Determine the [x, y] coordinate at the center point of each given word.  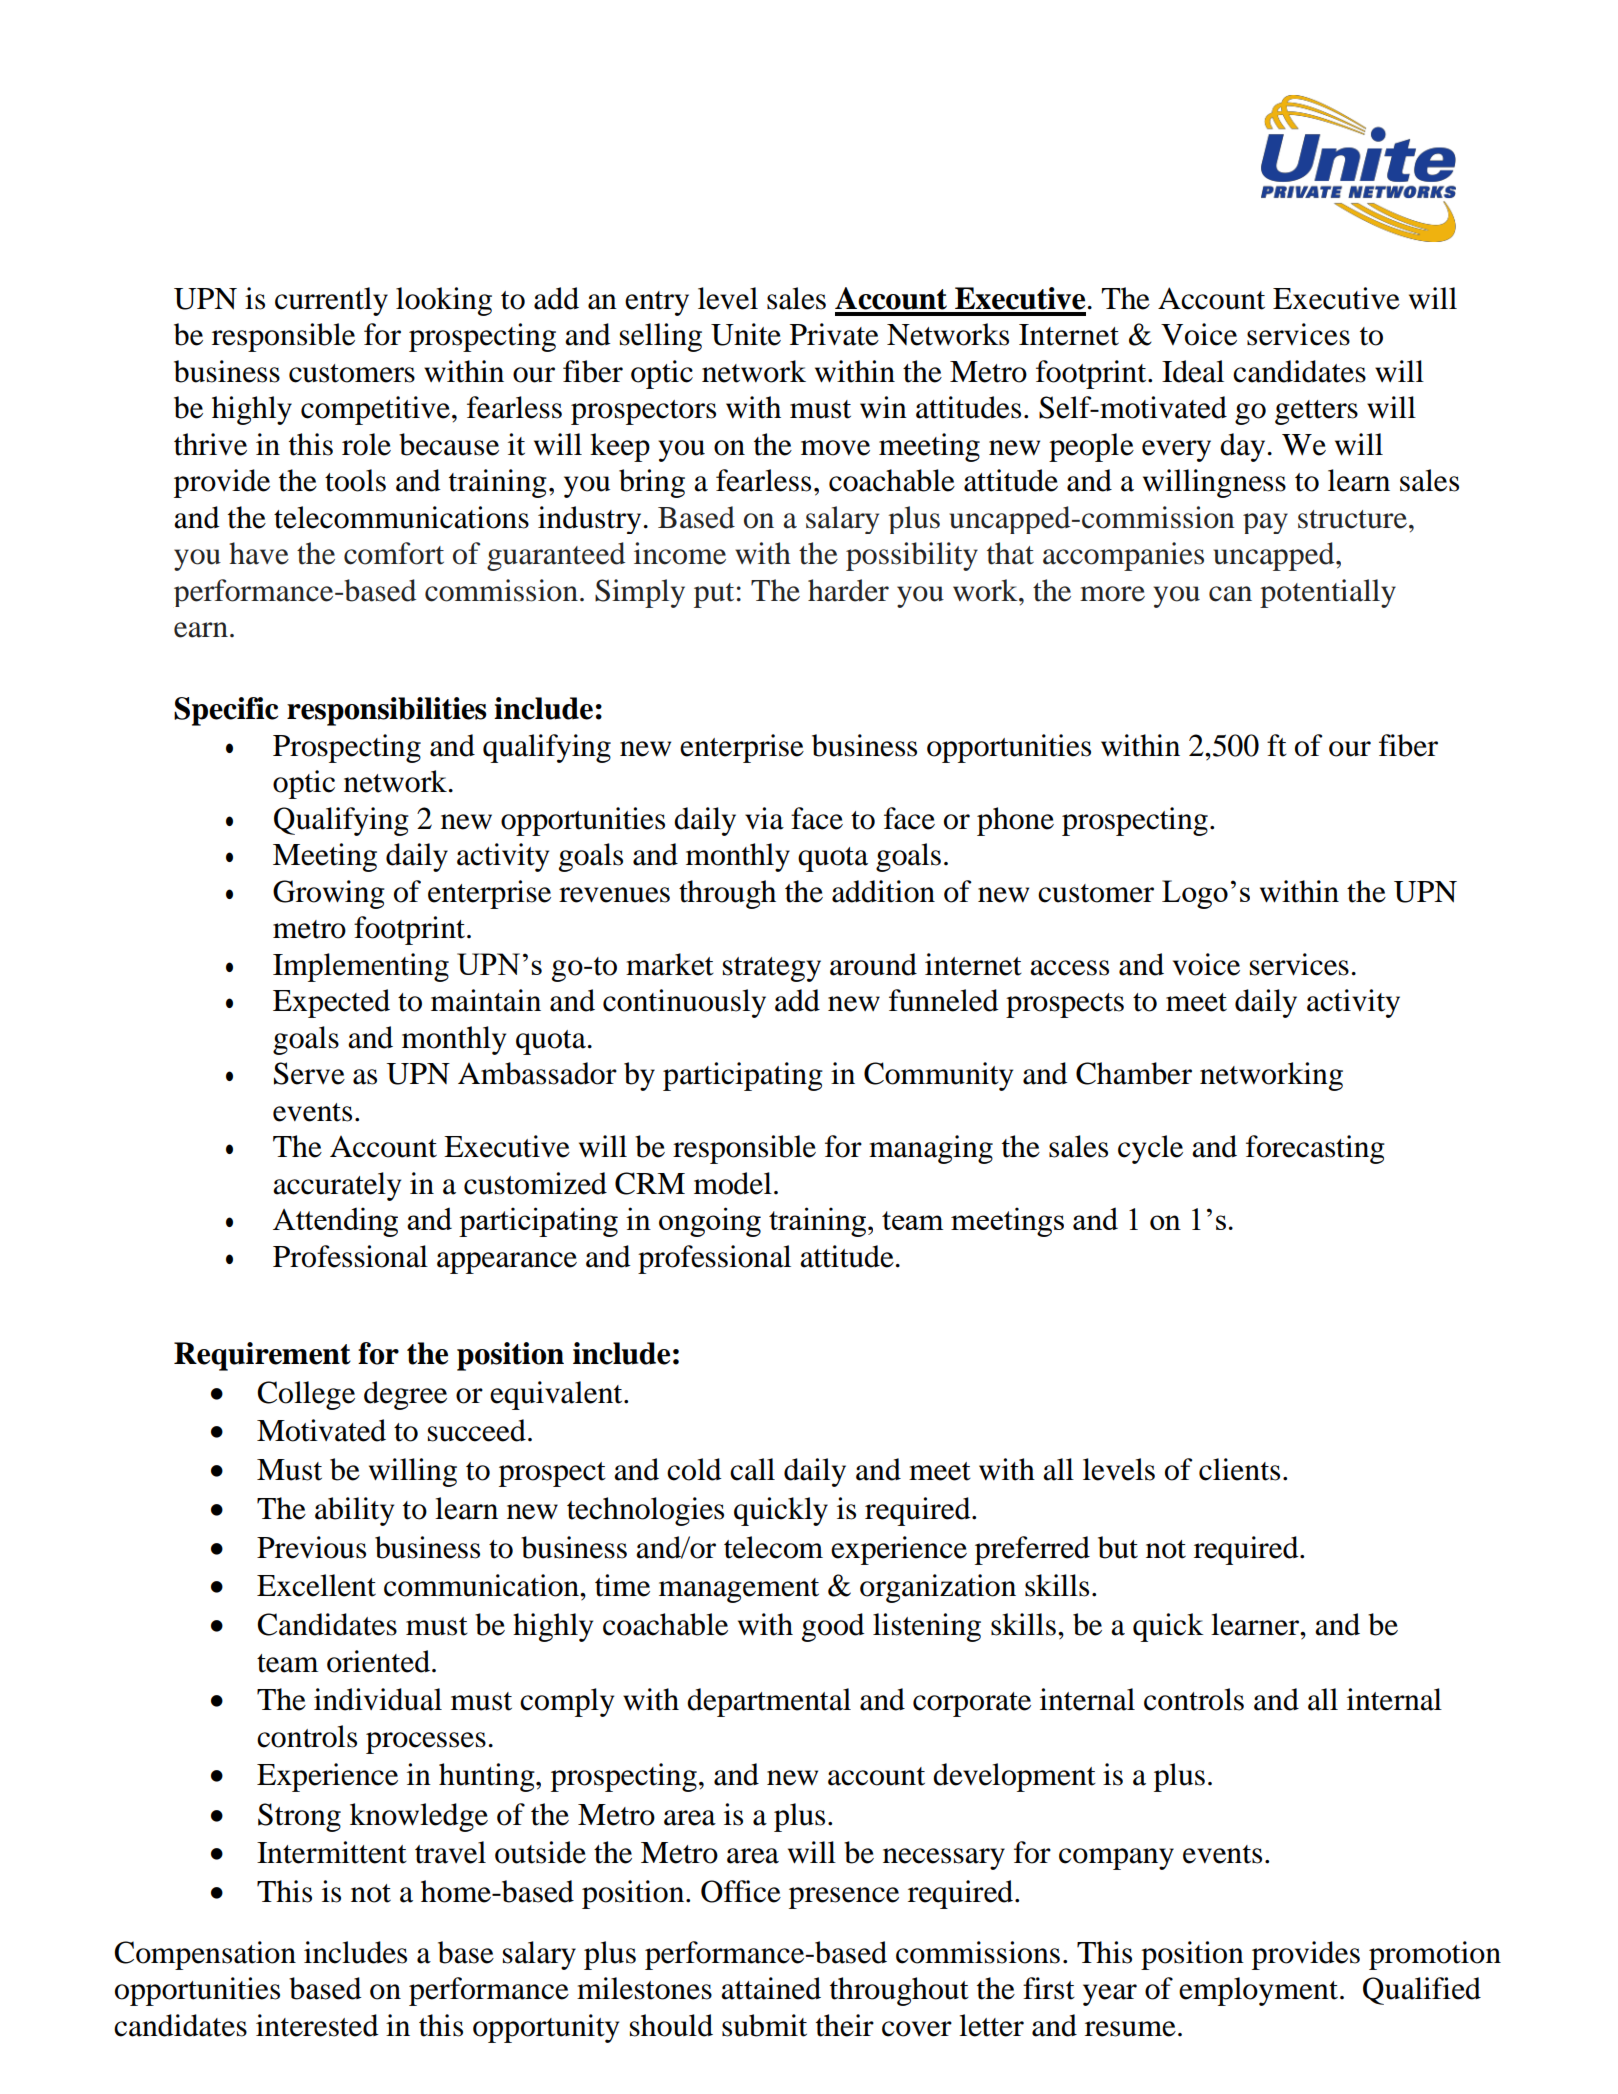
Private [834, 334]
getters [1316, 412]
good [833, 1627]
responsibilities [387, 711]
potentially [1328, 593]
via [764, 818]
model [733, 1183]
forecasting [1315, 1149]
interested [317, 2025]
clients [1239, 1469]
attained [771, 1988]
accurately [337, 1186]
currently [331, 301]
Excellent [316, 1585]
